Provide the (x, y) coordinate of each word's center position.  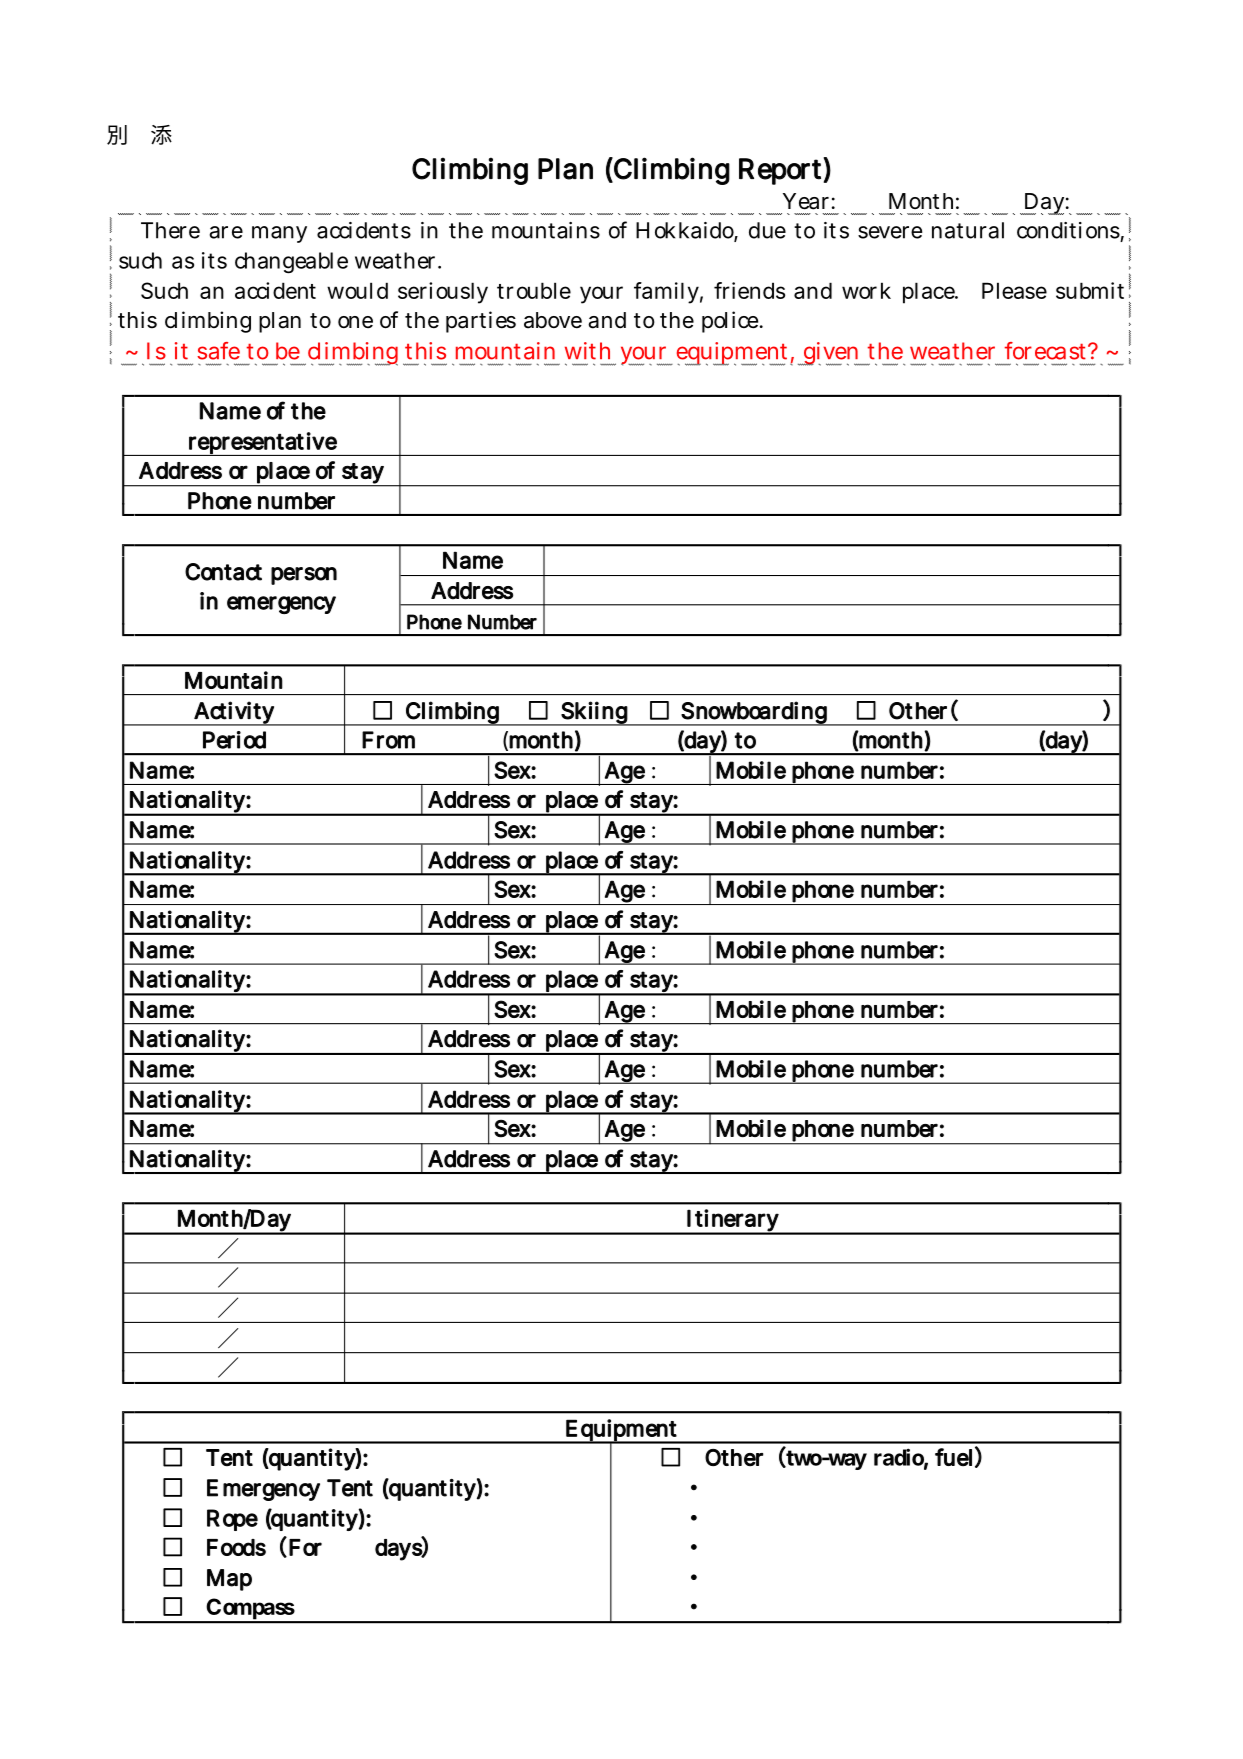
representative (262, 444)
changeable (291, 263)
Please (1014, 290)
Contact (223, 572)
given (831, 354)
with (587, 351)
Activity (234, 713)
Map (229, 1580)
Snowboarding (754, 713)
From (388, 740)
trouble (534, 290)
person (304, 576)
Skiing (594, 713)
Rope (232, 1520)
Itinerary (733, 1221)
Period (234, 740)
